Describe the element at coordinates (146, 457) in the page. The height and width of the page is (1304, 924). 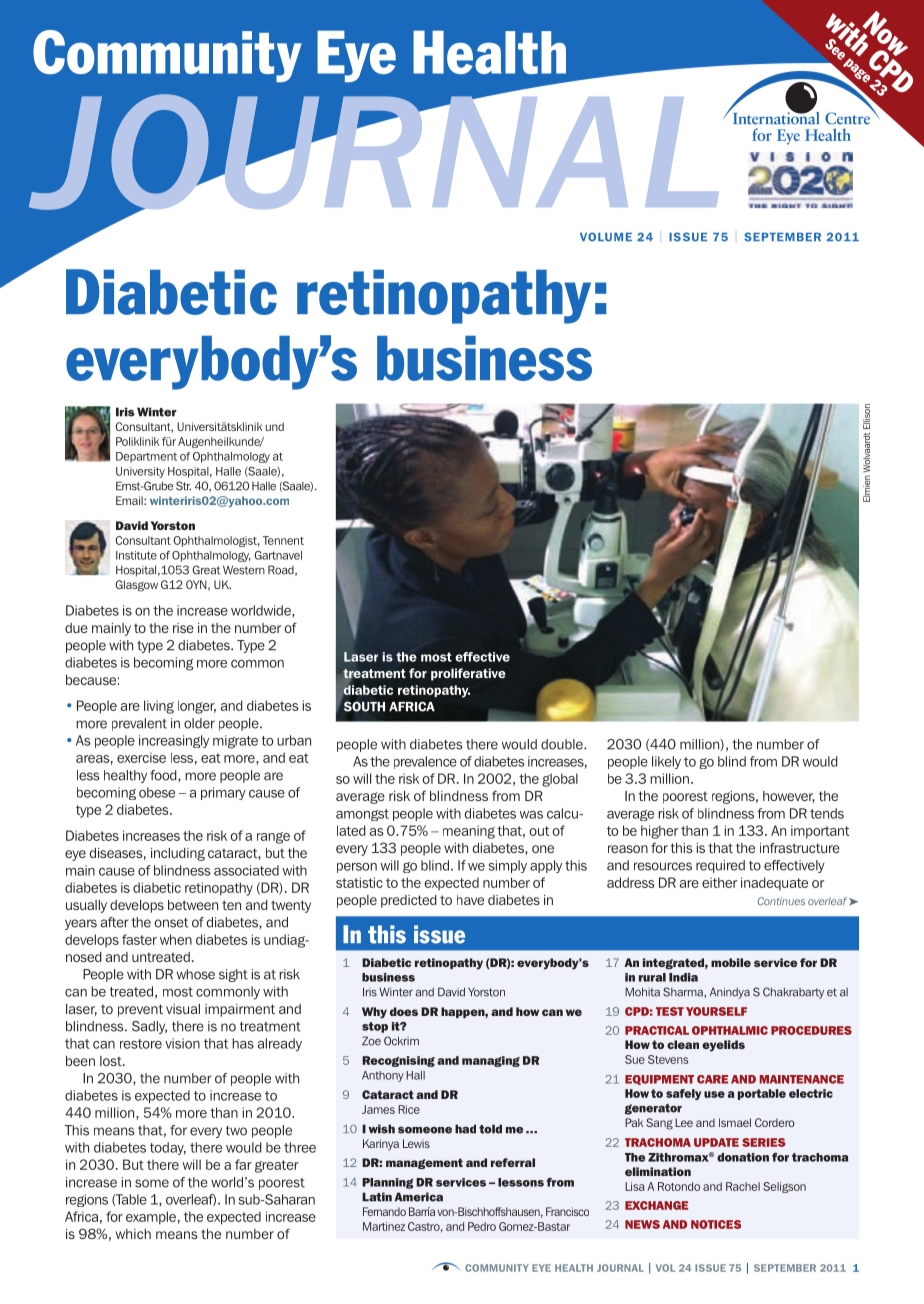
I see `Department` at that location.
